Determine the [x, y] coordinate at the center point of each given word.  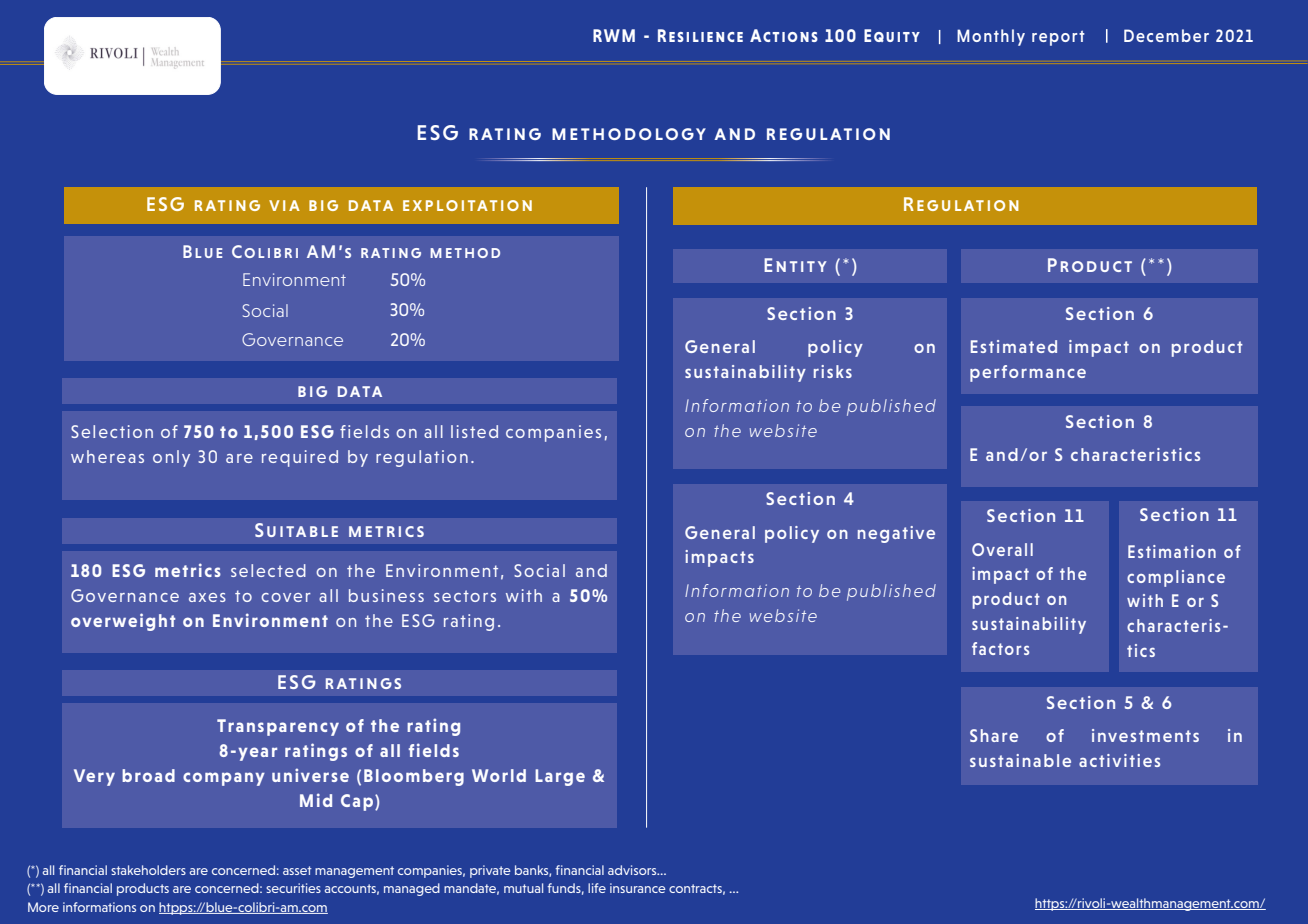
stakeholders [148, 870]
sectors [465, 596]
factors [1000, 648]
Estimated [1014, 346]
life [597, 888]
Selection [112, 431]
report [1058, 38]
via [284, 205]
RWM [614, 35]
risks [833, 371]
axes [207, 597]
